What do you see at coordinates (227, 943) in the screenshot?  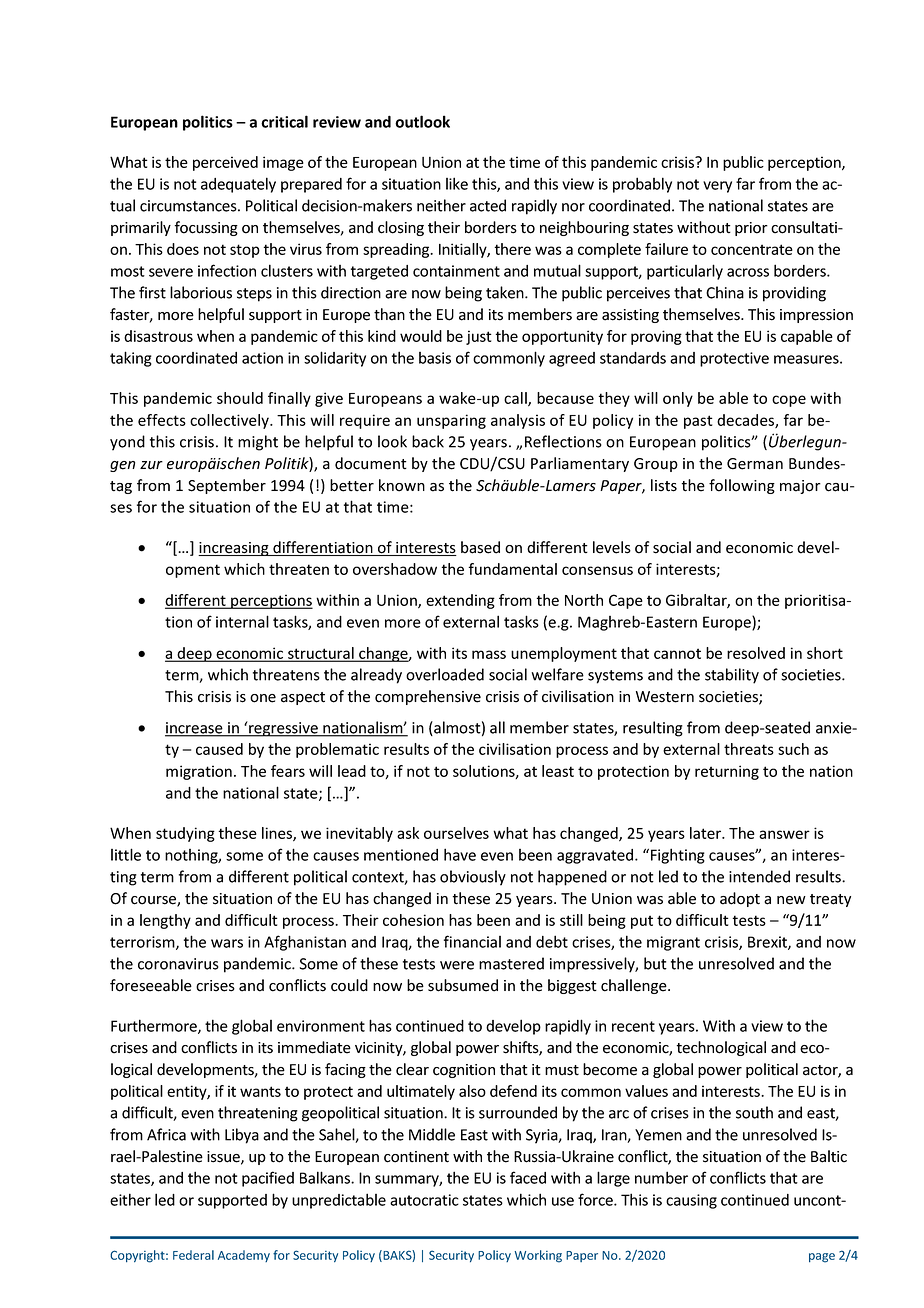 I see `wars` at bounding box center [227, 943].
